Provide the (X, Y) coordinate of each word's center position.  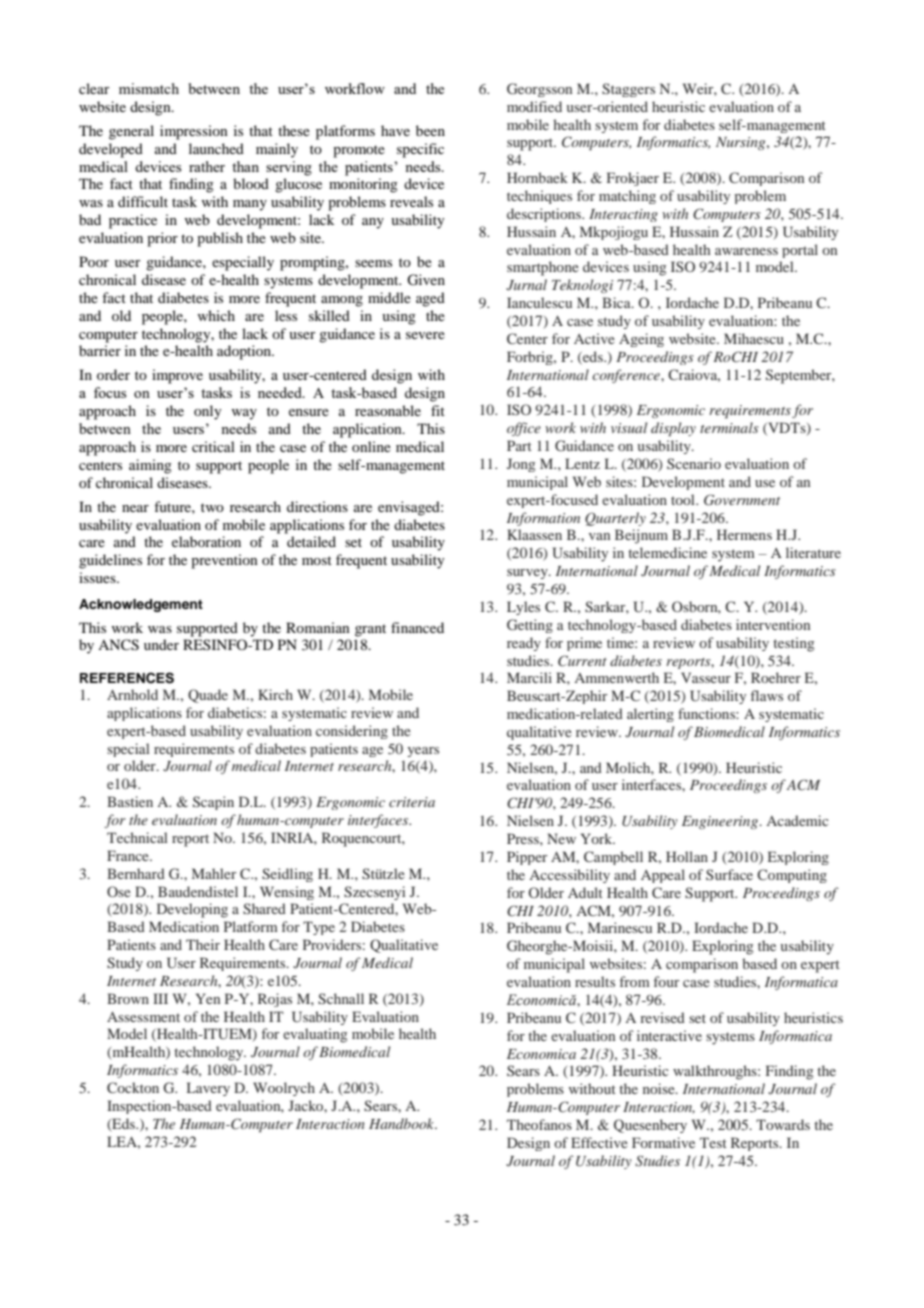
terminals (729, 427)
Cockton (133, 1087)
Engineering (721, 822)
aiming (150, 466)
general (131, 132)
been (430, 130)
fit (438, 410)
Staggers (628, 90)
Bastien (130, 801)
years (423, 752)
